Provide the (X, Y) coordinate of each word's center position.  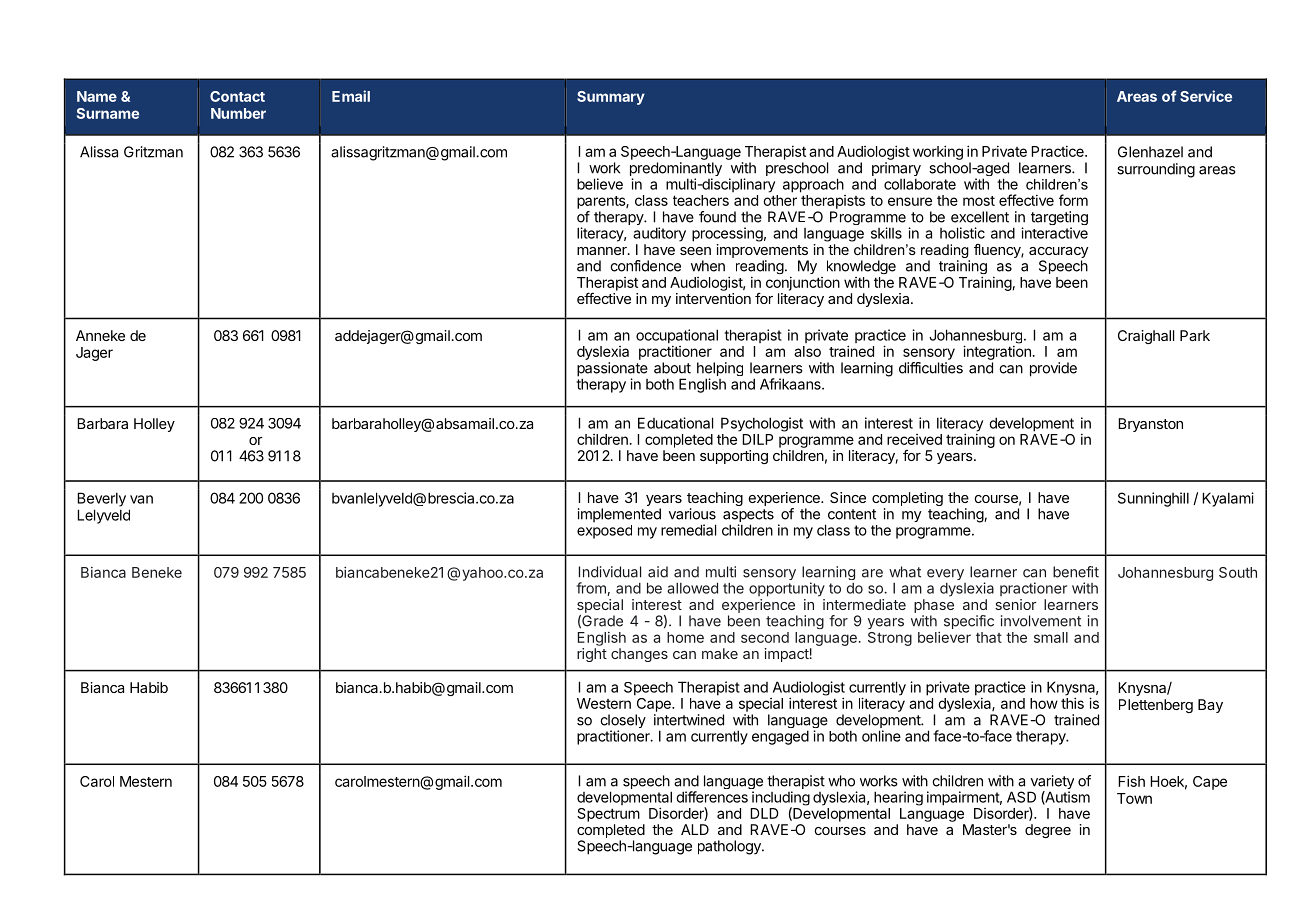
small (1051, 637)
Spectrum (608, 815)
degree (1048, 831)
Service (1206, 96)
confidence (645, 266)
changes (639, 655)
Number (238, 113)
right (592, 655)
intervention (713, 298)
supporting (734, 457)
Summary (611, 98)
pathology (730, 847)
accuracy (1059, 254)
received (914, 439)
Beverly (101, 499)
